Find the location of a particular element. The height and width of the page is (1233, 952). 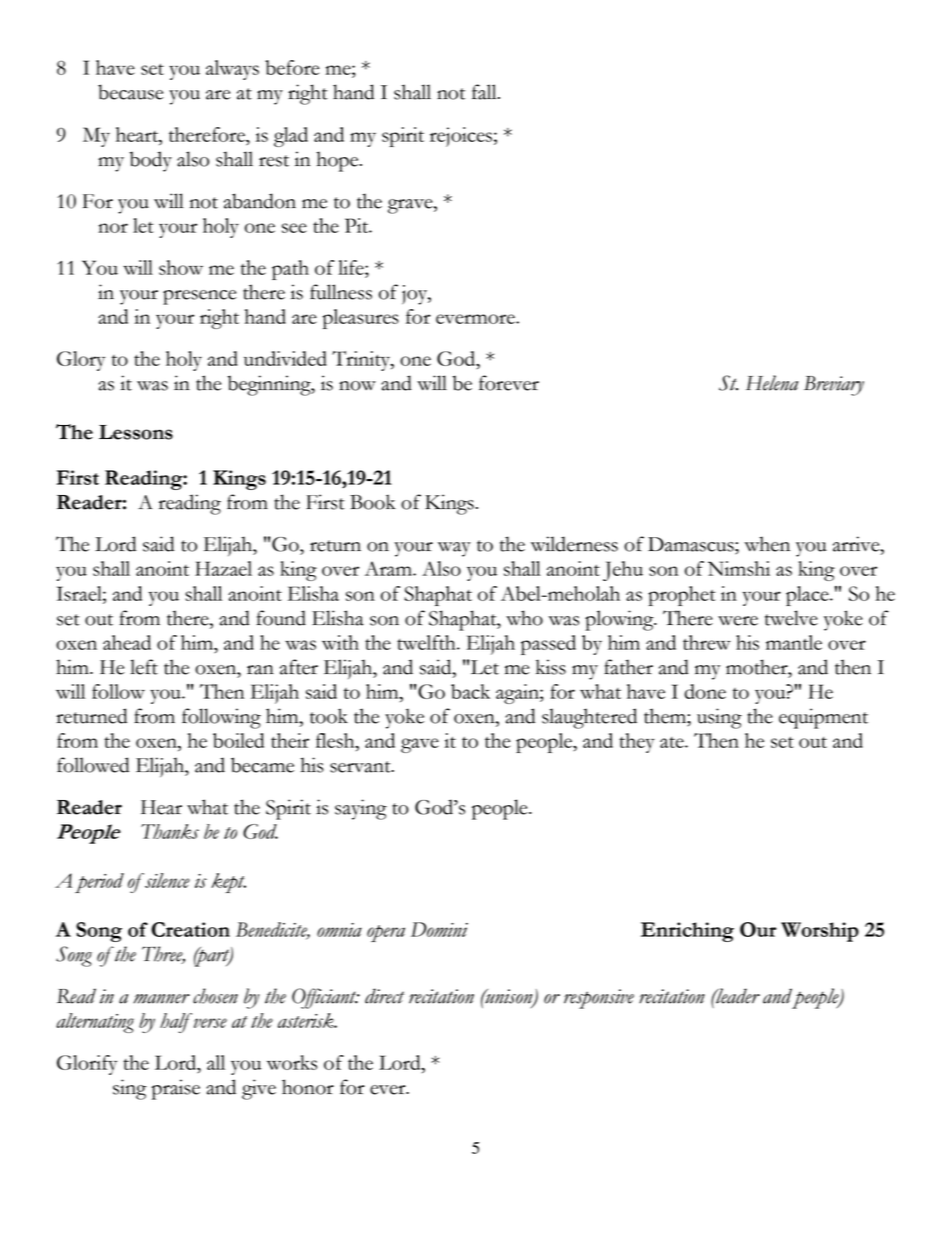

responsive is located at coordinates (599, 999).
